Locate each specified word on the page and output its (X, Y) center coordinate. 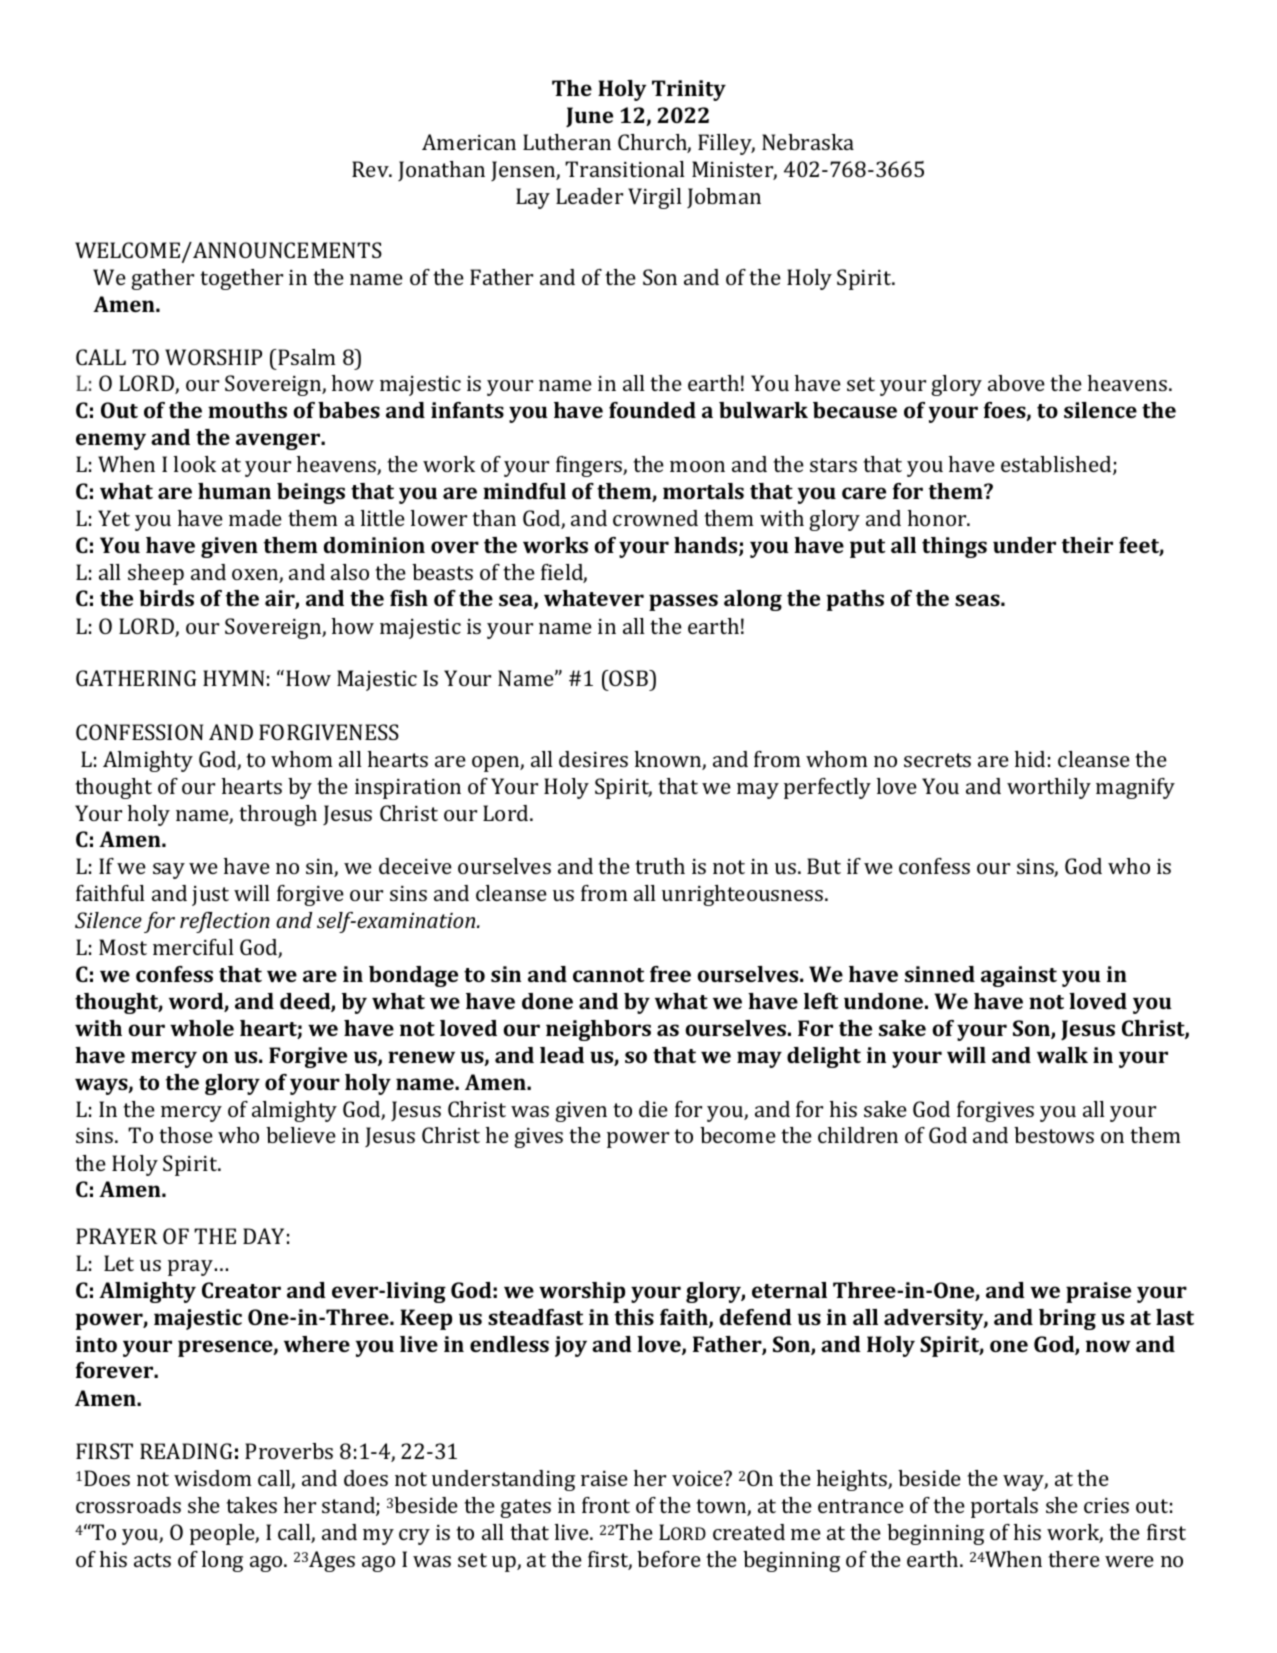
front (606, 1505)
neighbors (598, 1030)
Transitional (625, 169)
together (241, 279)
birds (166, 598)
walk (1062, 1055)
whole (202, 1028)
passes (683, 602)
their (1087, 545)
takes (251, 1505)
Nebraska (808, 142)
